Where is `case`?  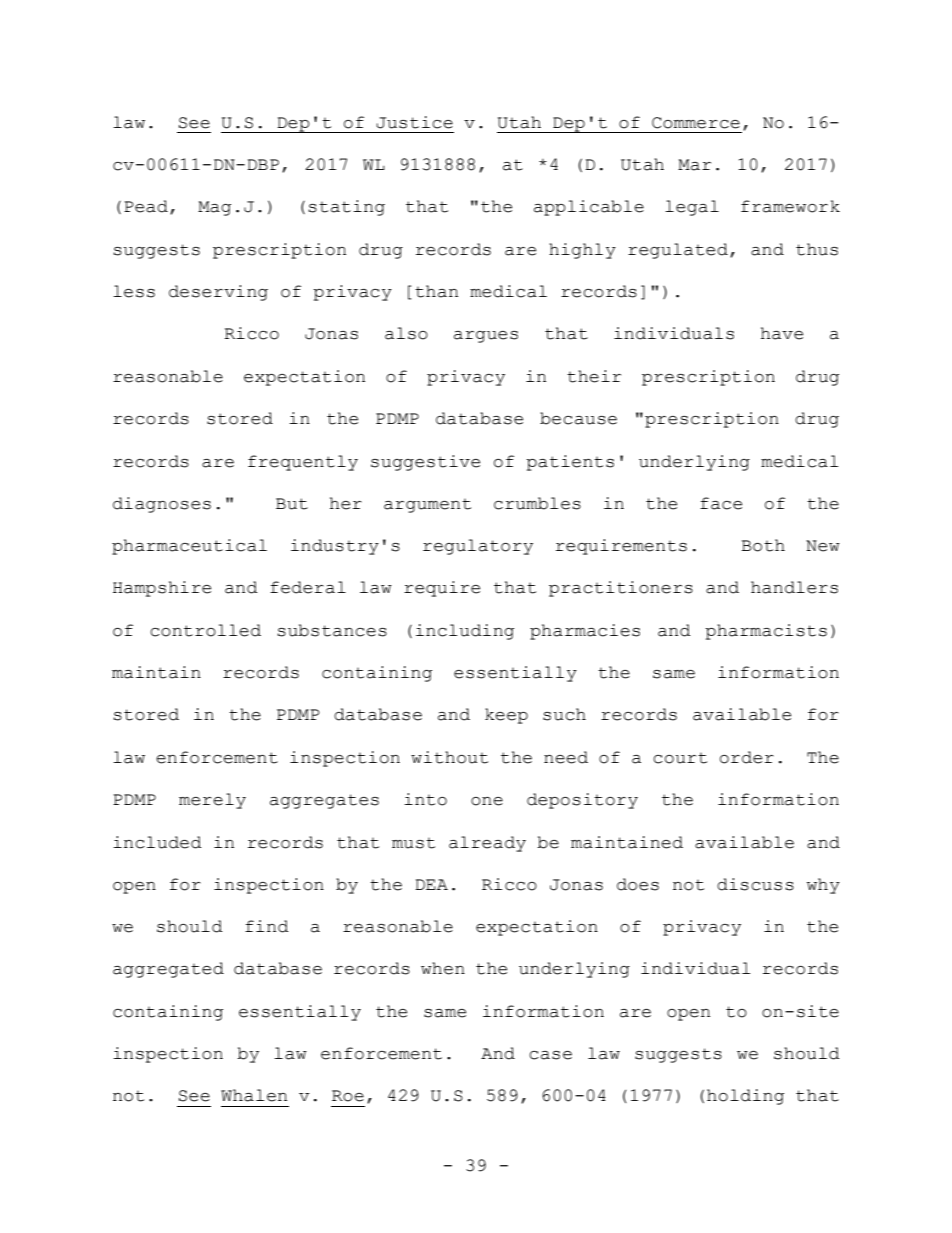
case is located at coordinates (550, 1055).
